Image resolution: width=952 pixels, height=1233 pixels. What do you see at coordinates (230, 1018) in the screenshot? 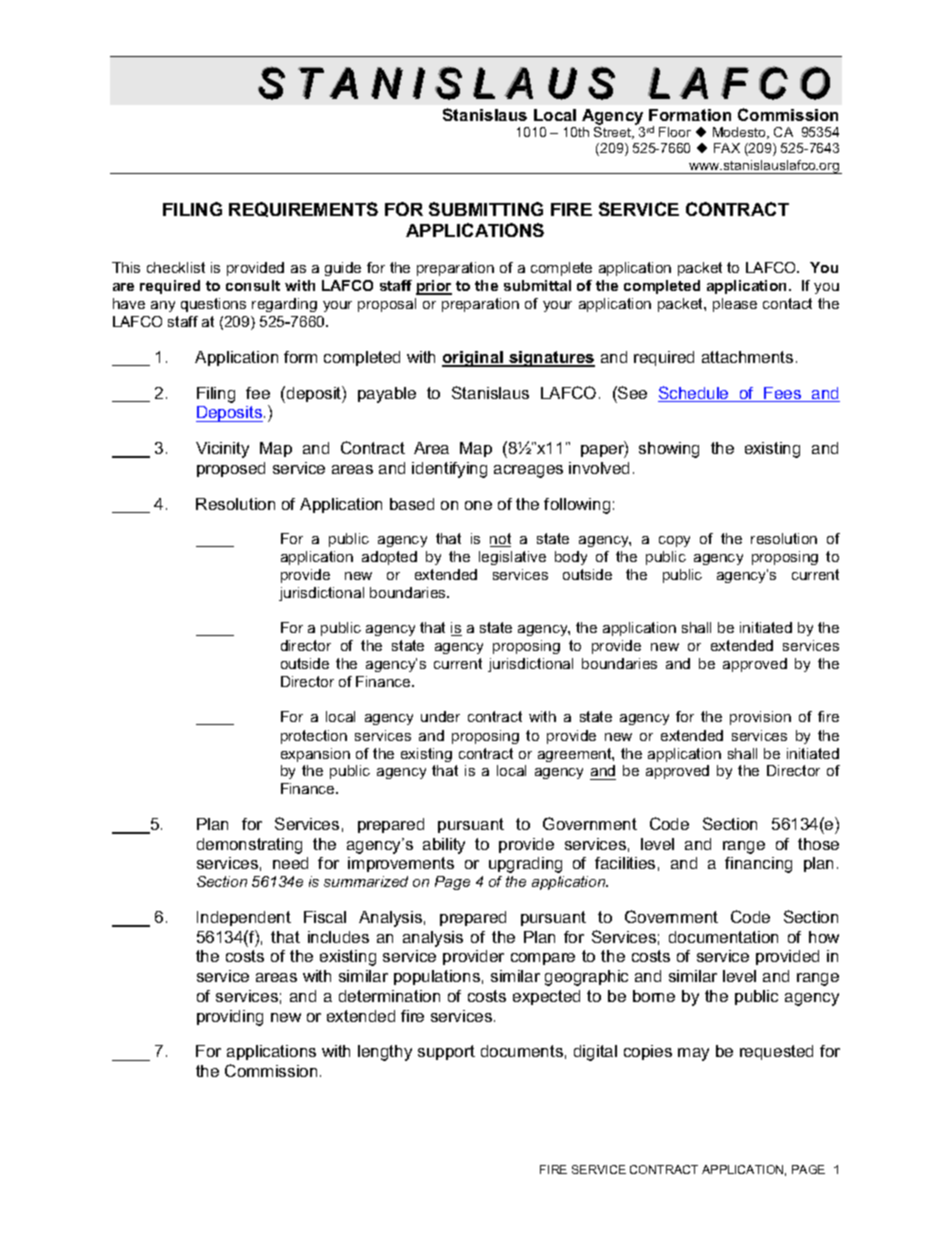
I see `providing` at bounding box center [230, 1018].
